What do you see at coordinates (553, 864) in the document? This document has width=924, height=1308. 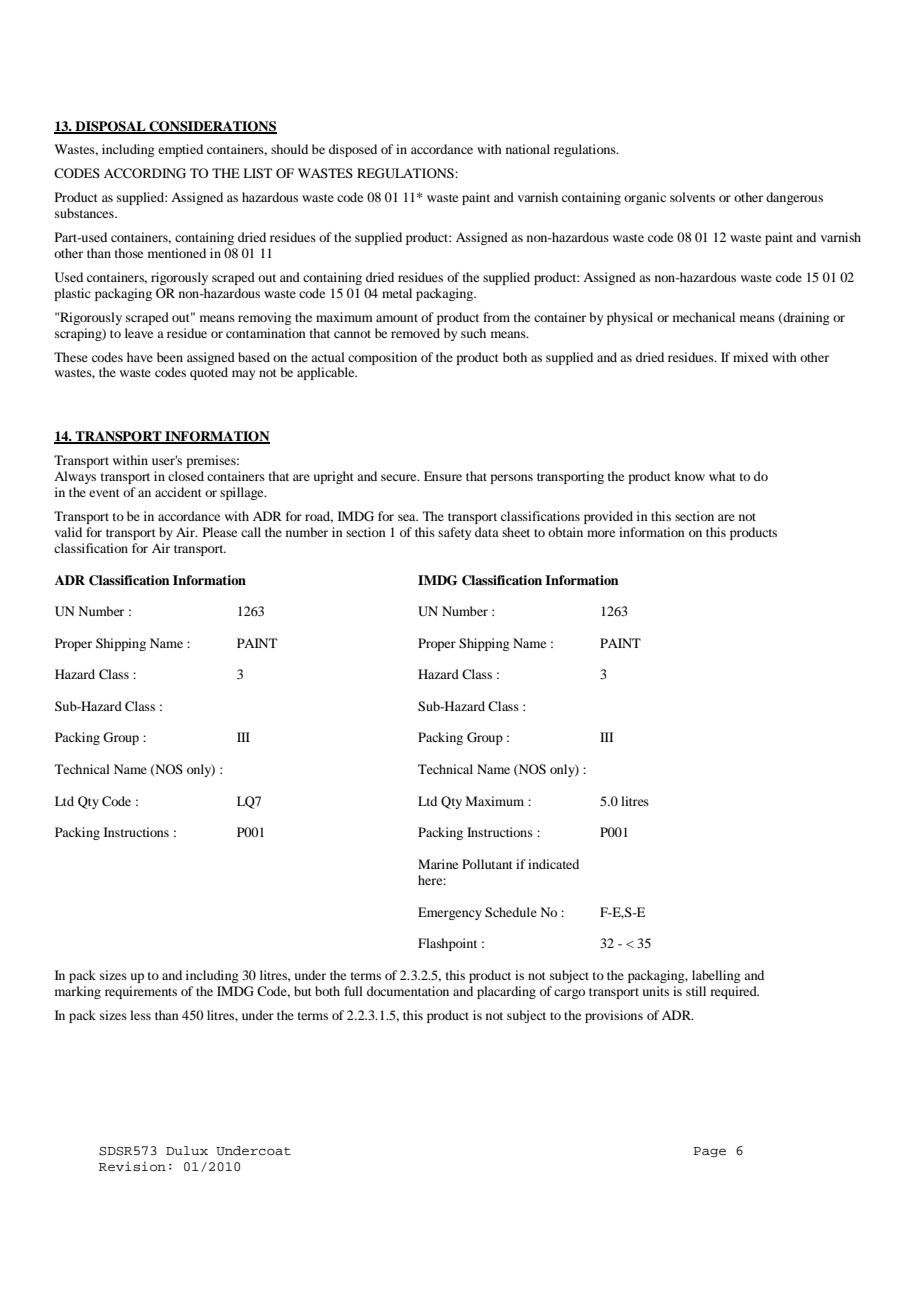 I see `indicated` at bounding box center [553, 864].
